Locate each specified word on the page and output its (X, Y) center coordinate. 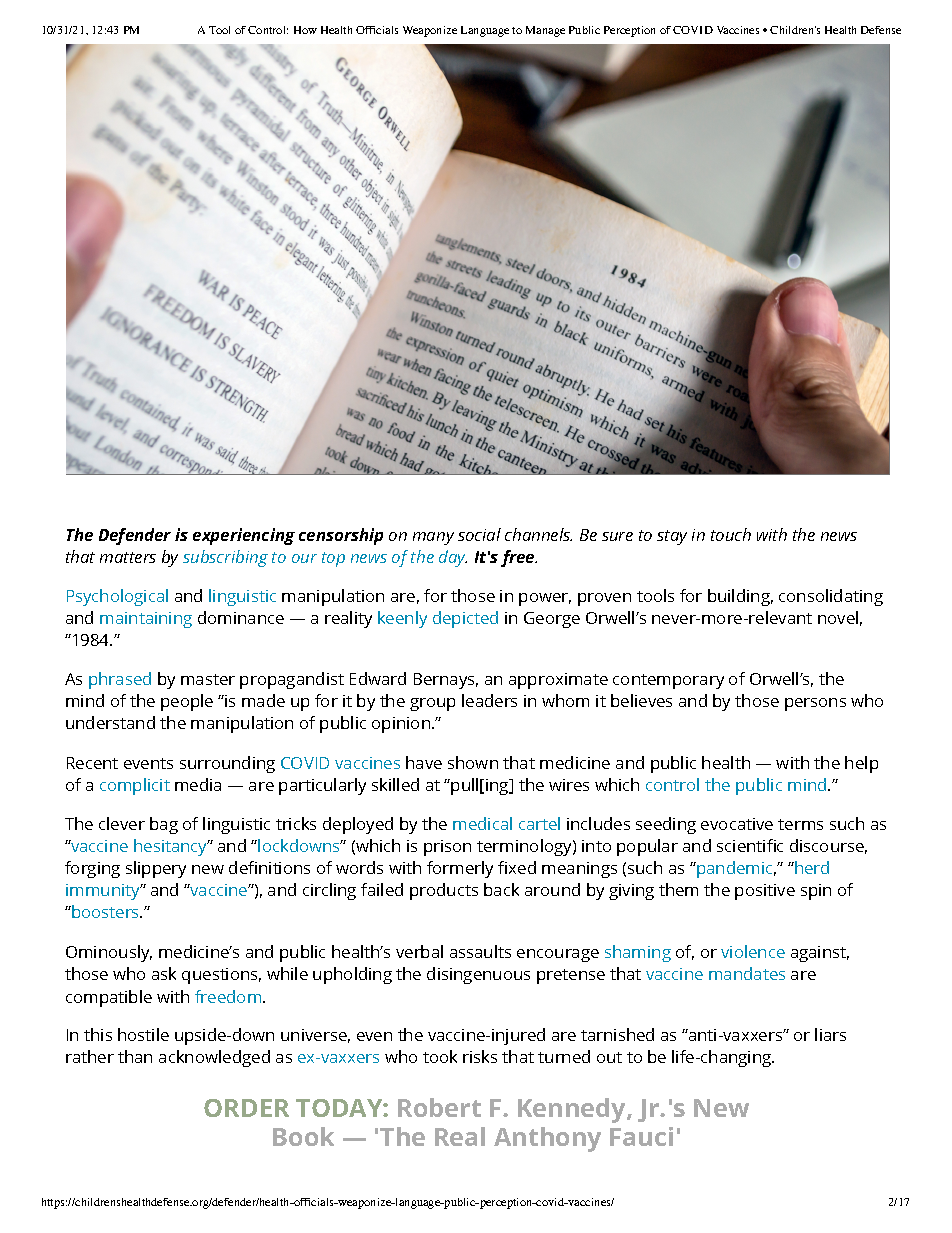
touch (731, 534)
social (479, 534)
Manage (545, 31)
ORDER (246, 1108)
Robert (439, 1107)
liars (830, 1034)
